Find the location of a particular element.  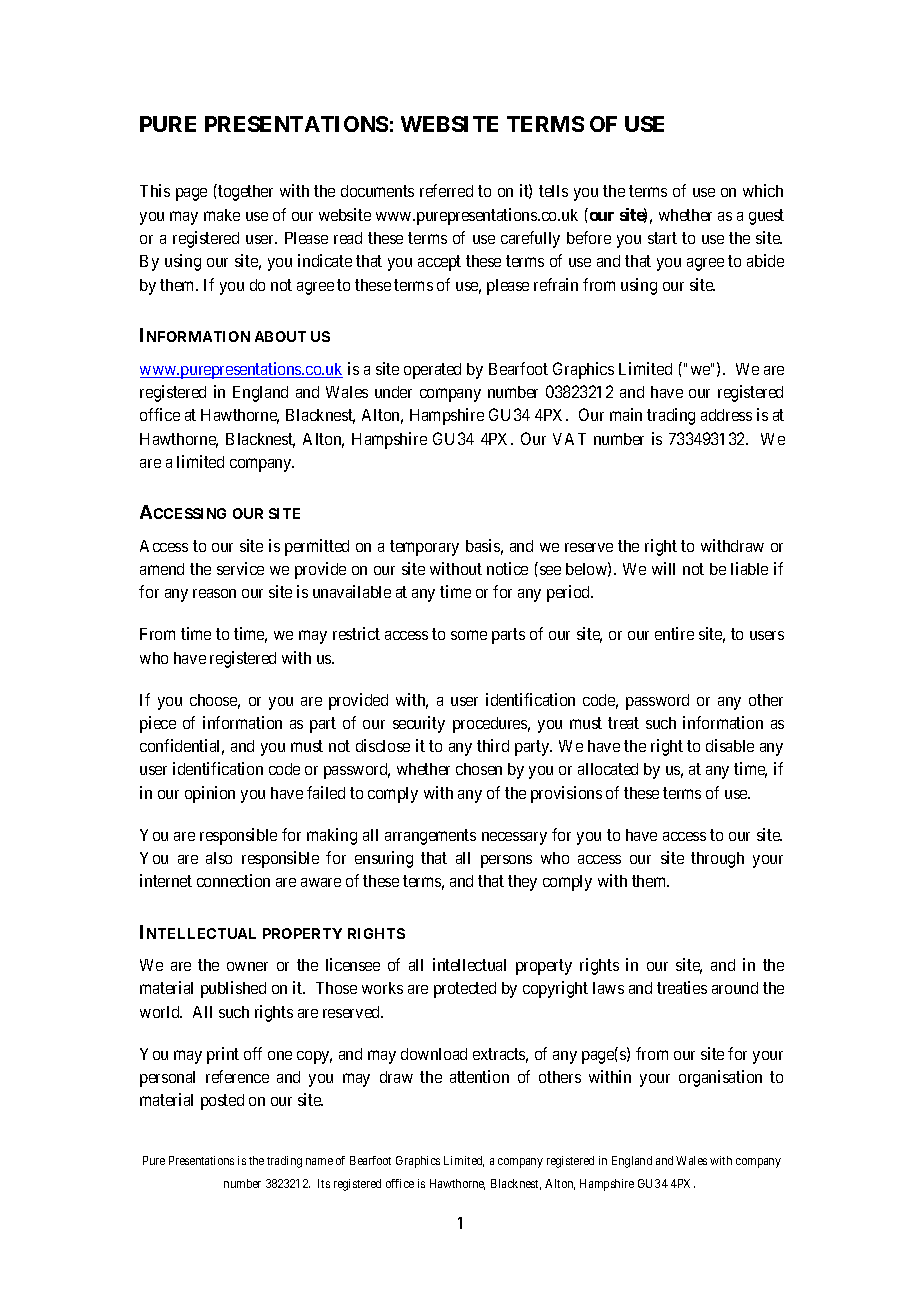

make is located at coordinates (222, 215).
